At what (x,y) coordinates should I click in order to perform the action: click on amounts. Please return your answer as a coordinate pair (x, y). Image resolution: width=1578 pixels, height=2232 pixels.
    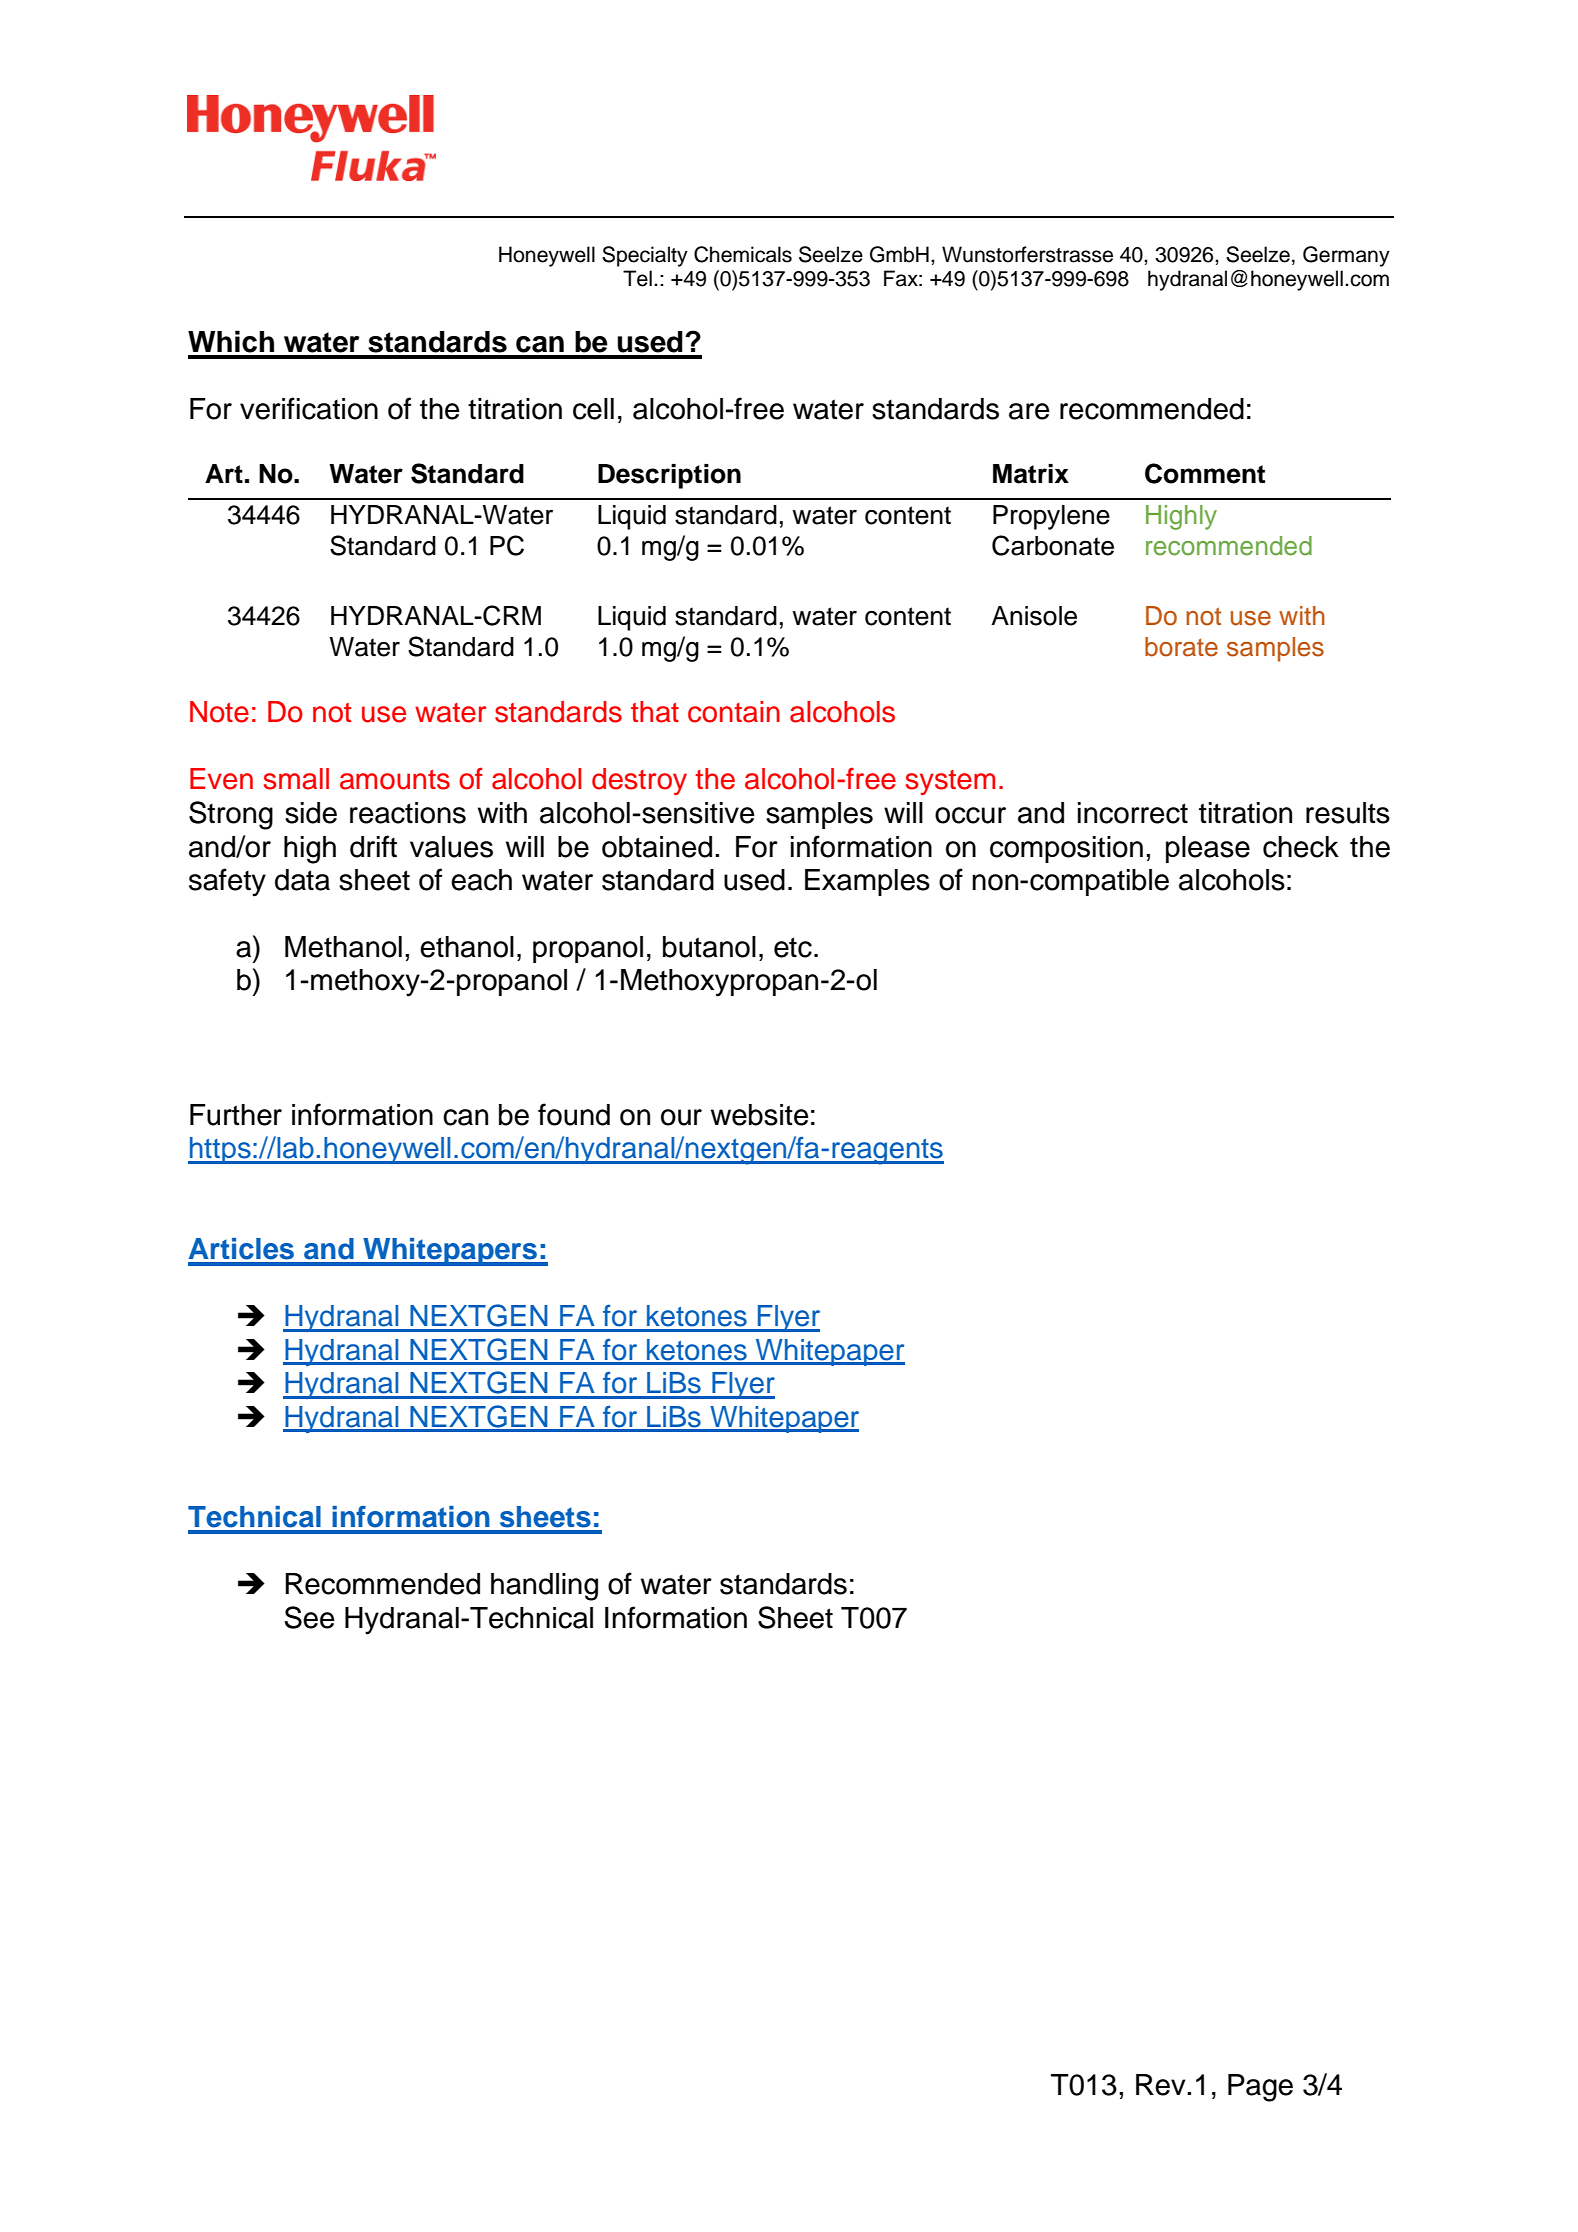
    Looking at the image, I should click on (395, 780).
